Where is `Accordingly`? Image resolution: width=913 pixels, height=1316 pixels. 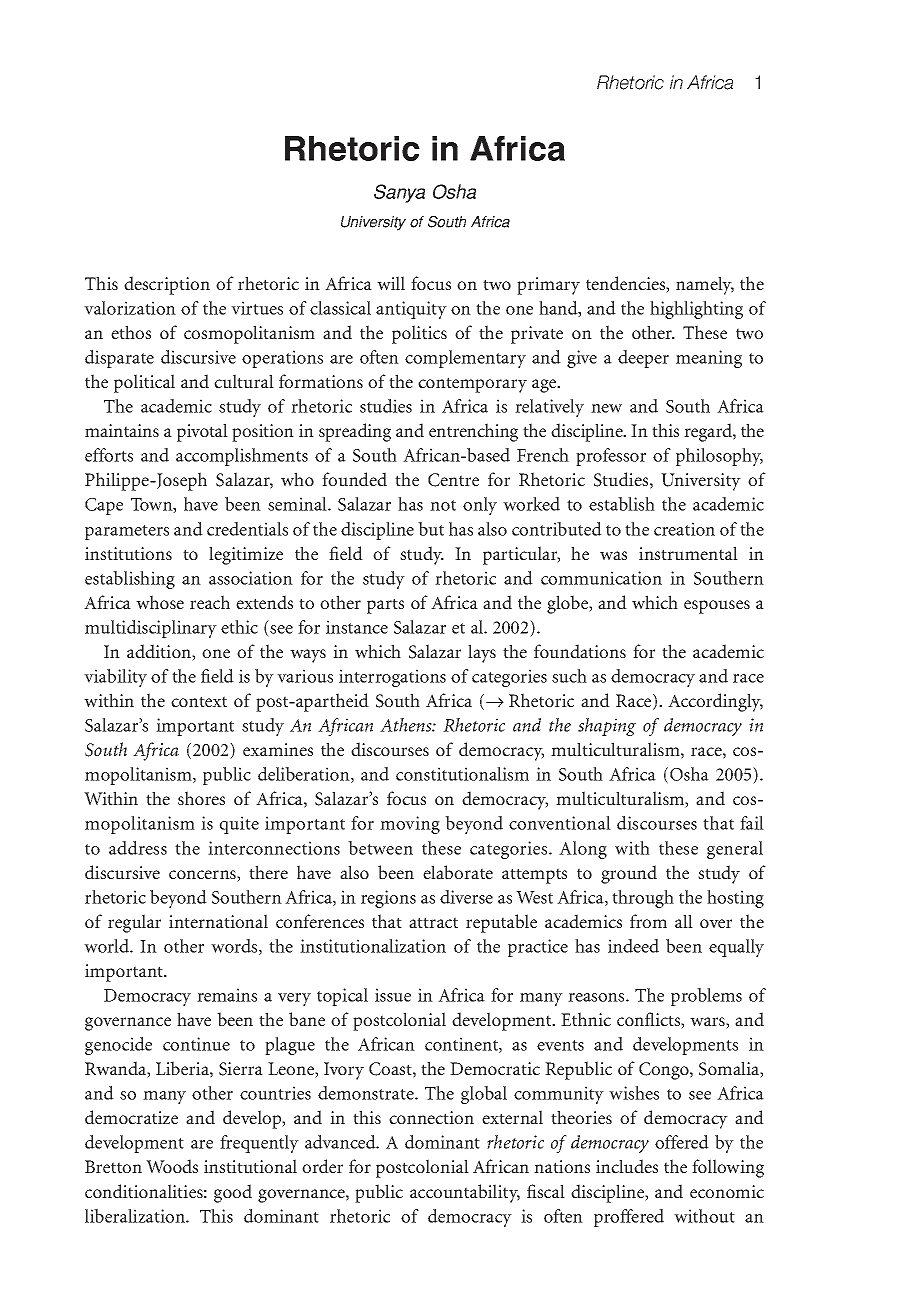
Accordingly is located at coordinates (715, 702).
